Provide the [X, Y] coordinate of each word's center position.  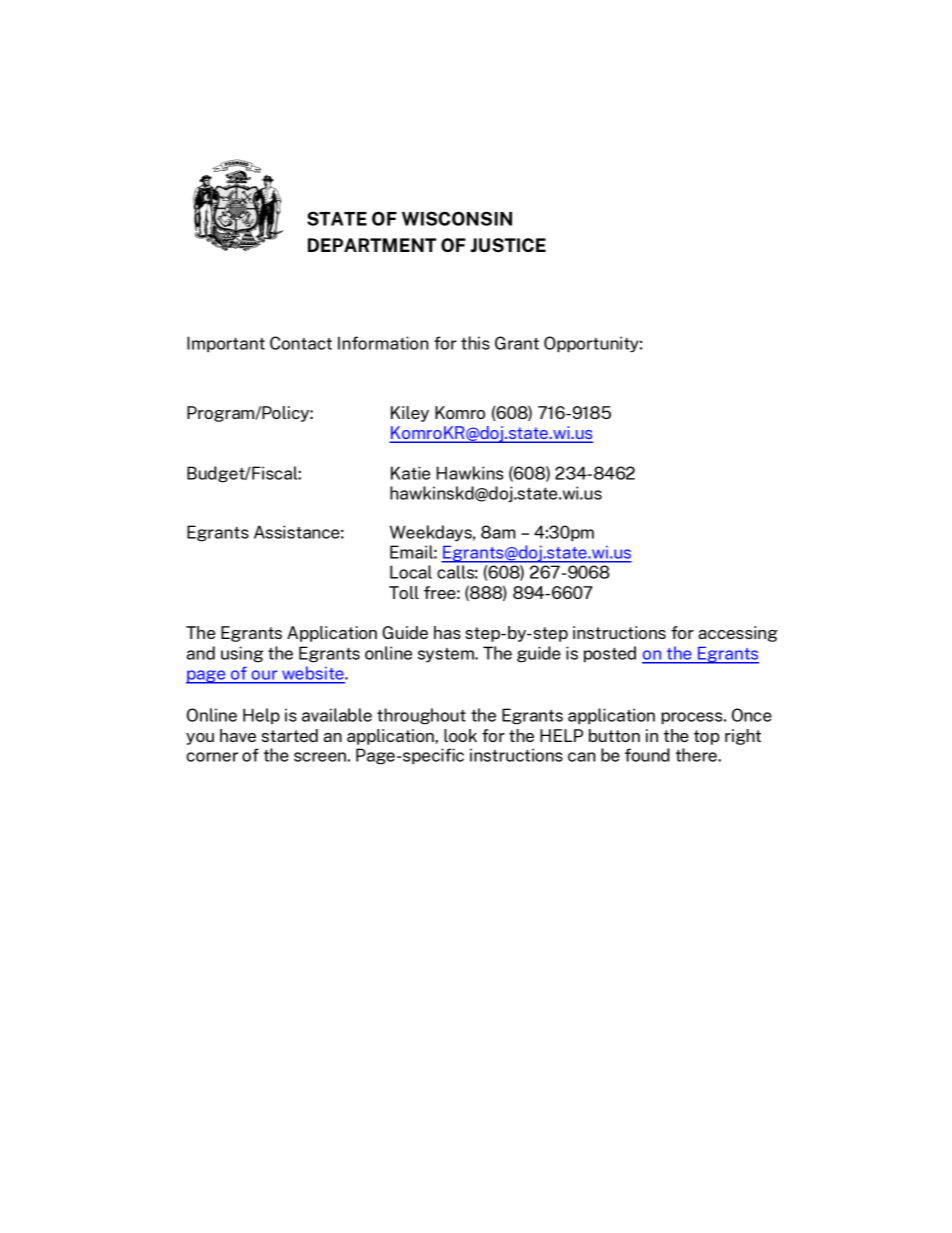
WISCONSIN [457, 218]
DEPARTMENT [372, 245]
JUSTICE [508, 245]
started [289, 735]
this [475, 343]
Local [411, 572]
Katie [410, 473]
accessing [738, 634]
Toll [404, 592]
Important [226, 344]
